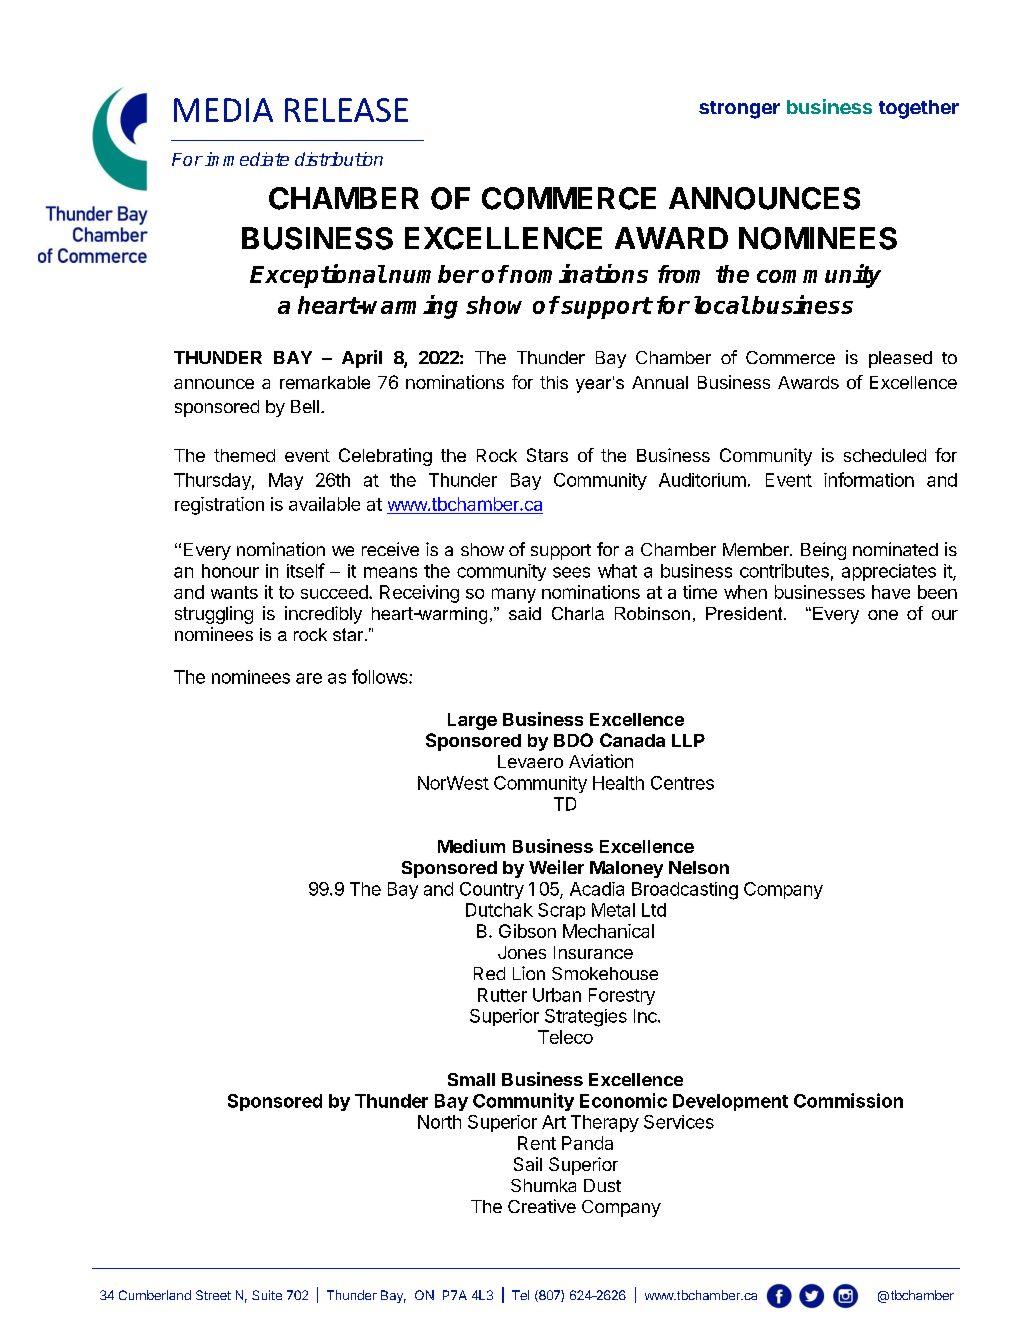 This page has height=1327, width=1025. What do you see at coordinates (339, 159) in the page?
I see `distribution` at bounding box center [339, 159].
